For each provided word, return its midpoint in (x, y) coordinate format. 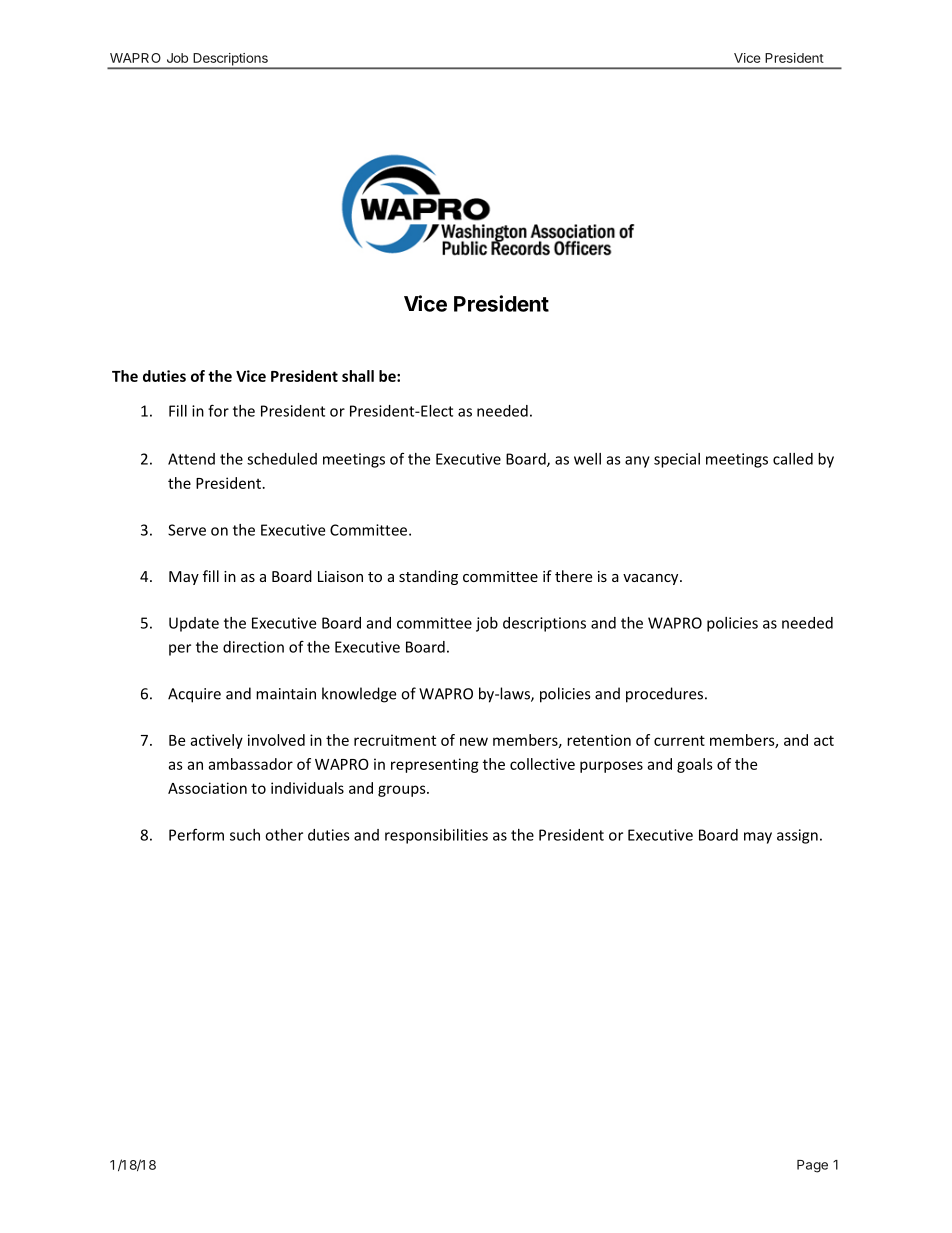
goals (695, 765)
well (587, 459)
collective (542, 764)
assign (797, 836)
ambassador (250, 764)
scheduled (282, 459)
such (245, 835)
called (793, 459)
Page (812, 1166)
